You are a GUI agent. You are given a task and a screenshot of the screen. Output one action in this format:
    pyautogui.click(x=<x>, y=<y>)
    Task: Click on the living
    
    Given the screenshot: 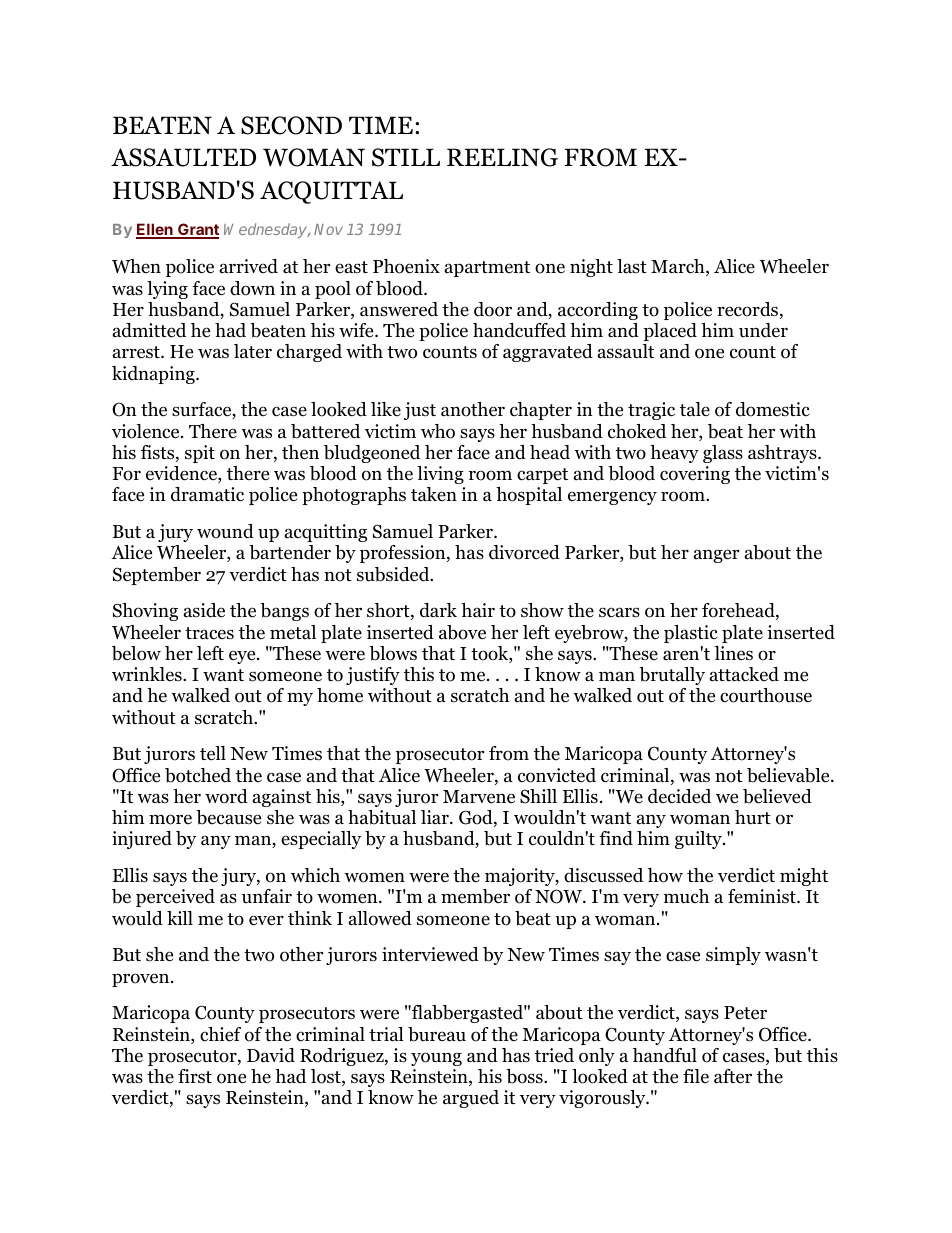 What is the action you would take?
    pyautogui.click(x=440, y=475)
